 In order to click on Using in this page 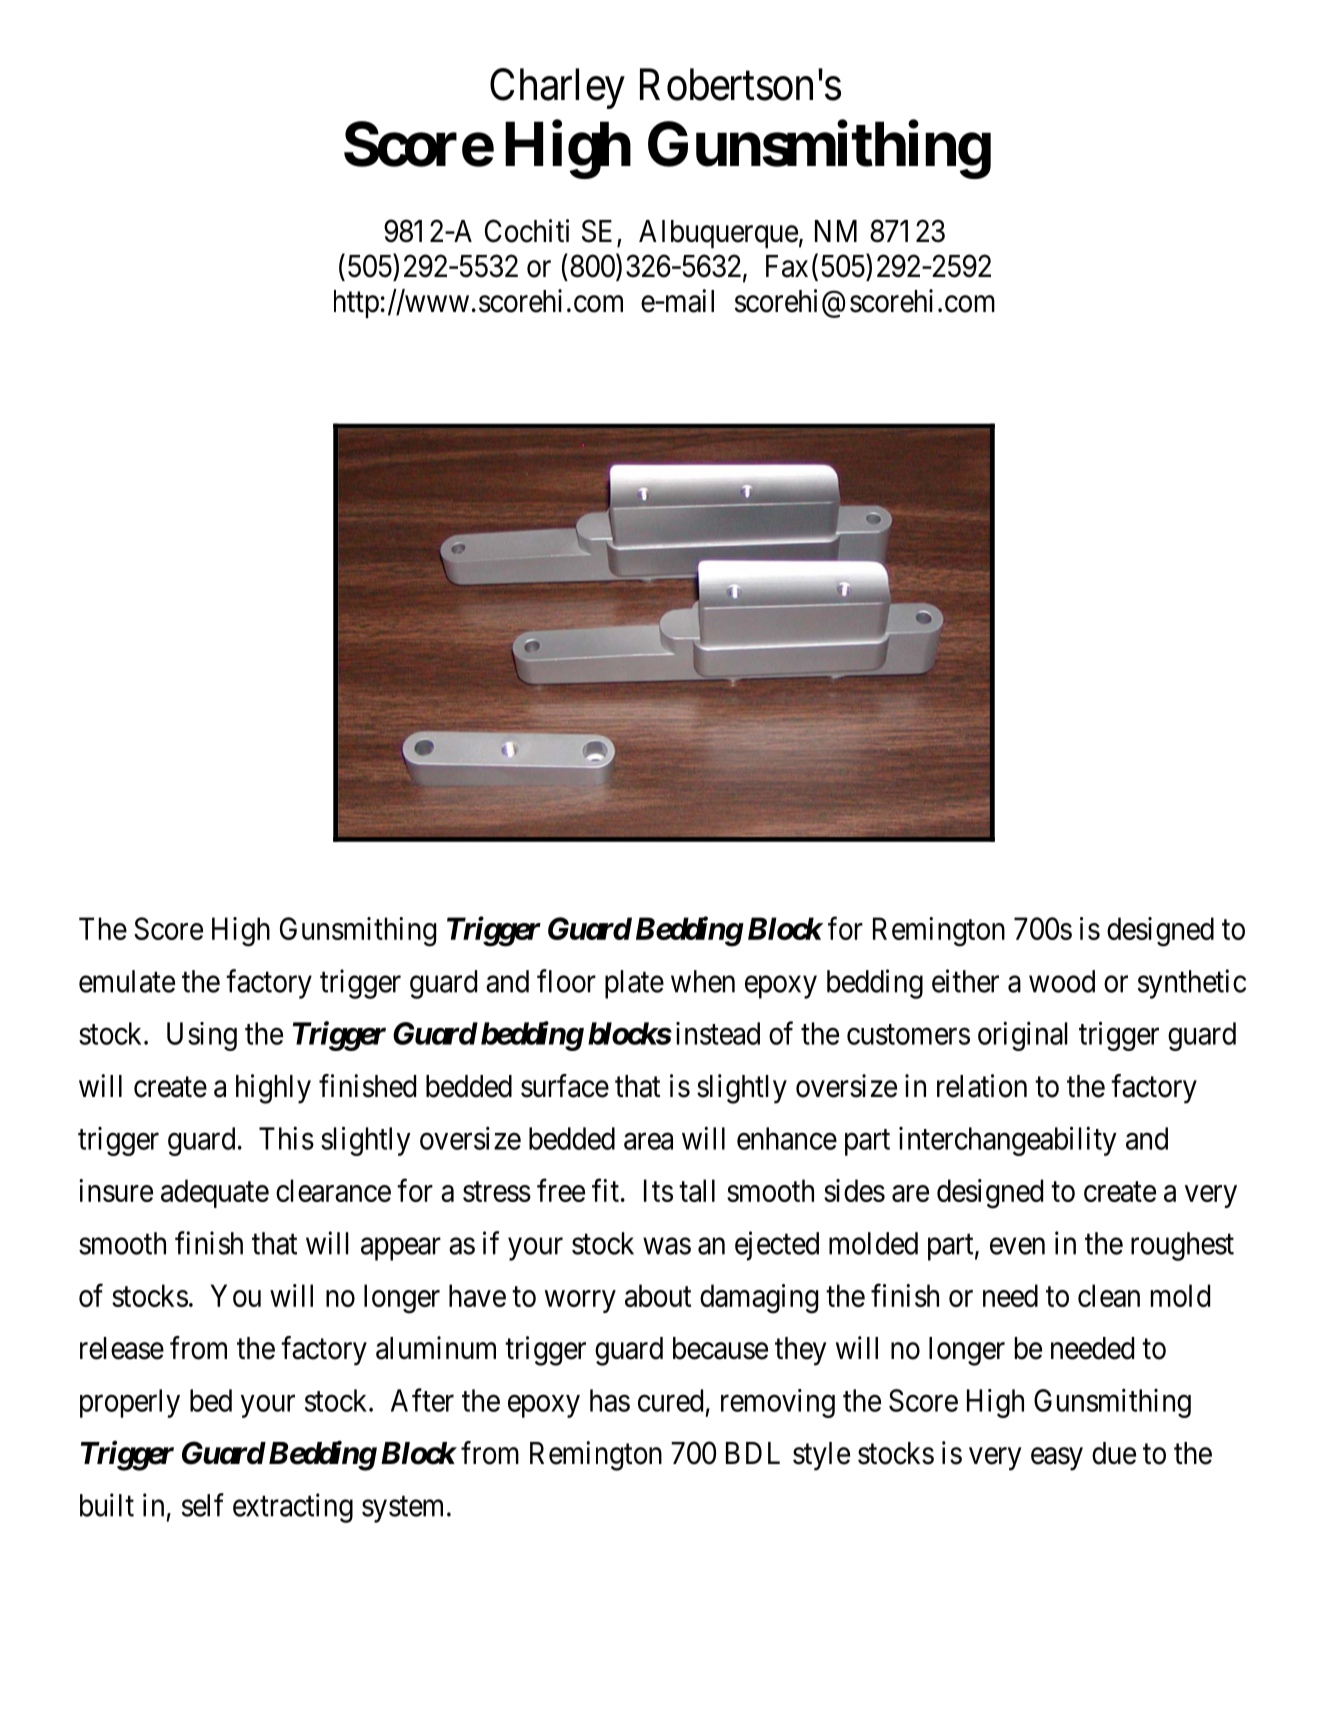, I will do `click(202, 1036)`.
